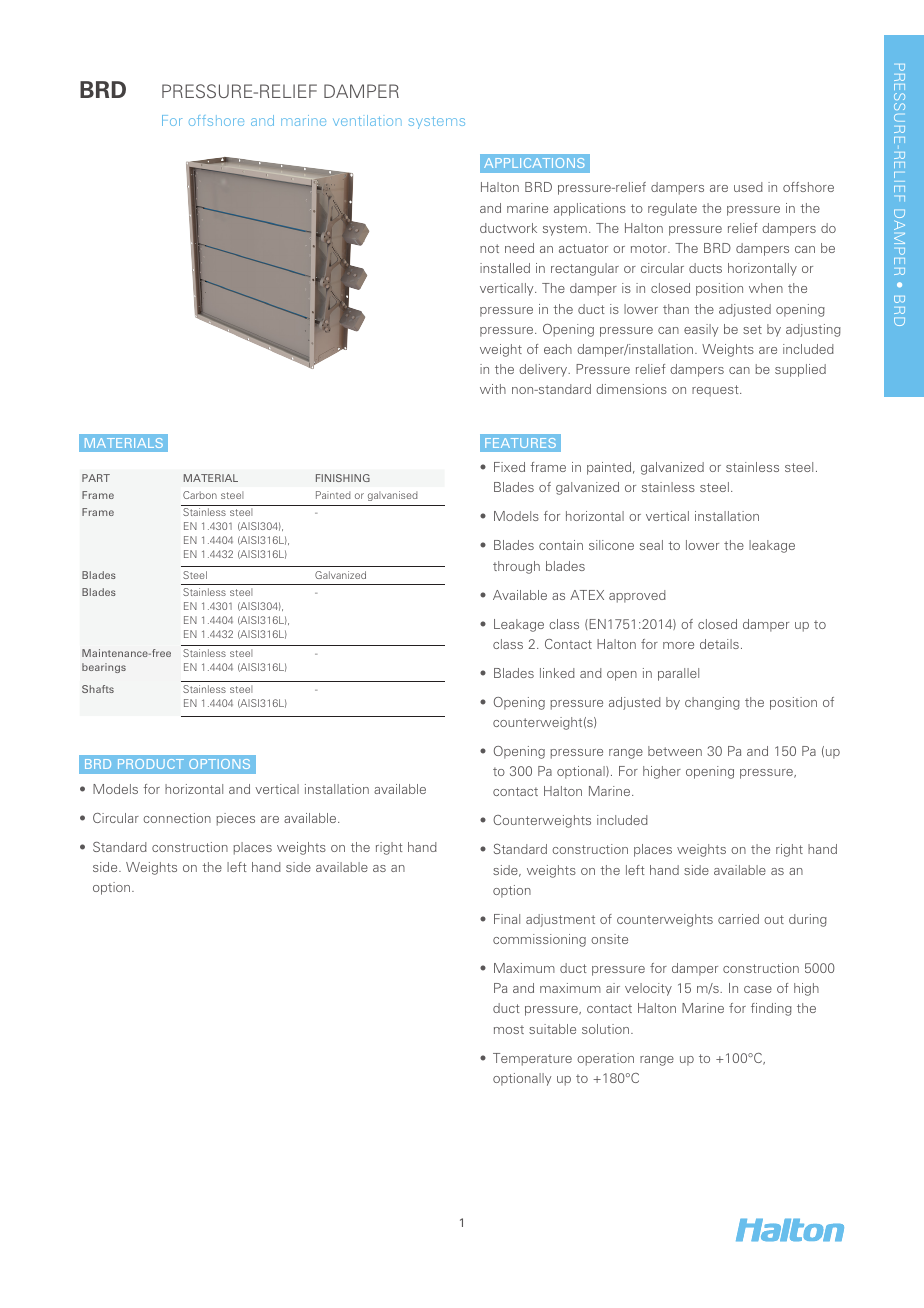  Describe the element at coordinates (367, 120) in the document. I see `ventilation` at that location.
